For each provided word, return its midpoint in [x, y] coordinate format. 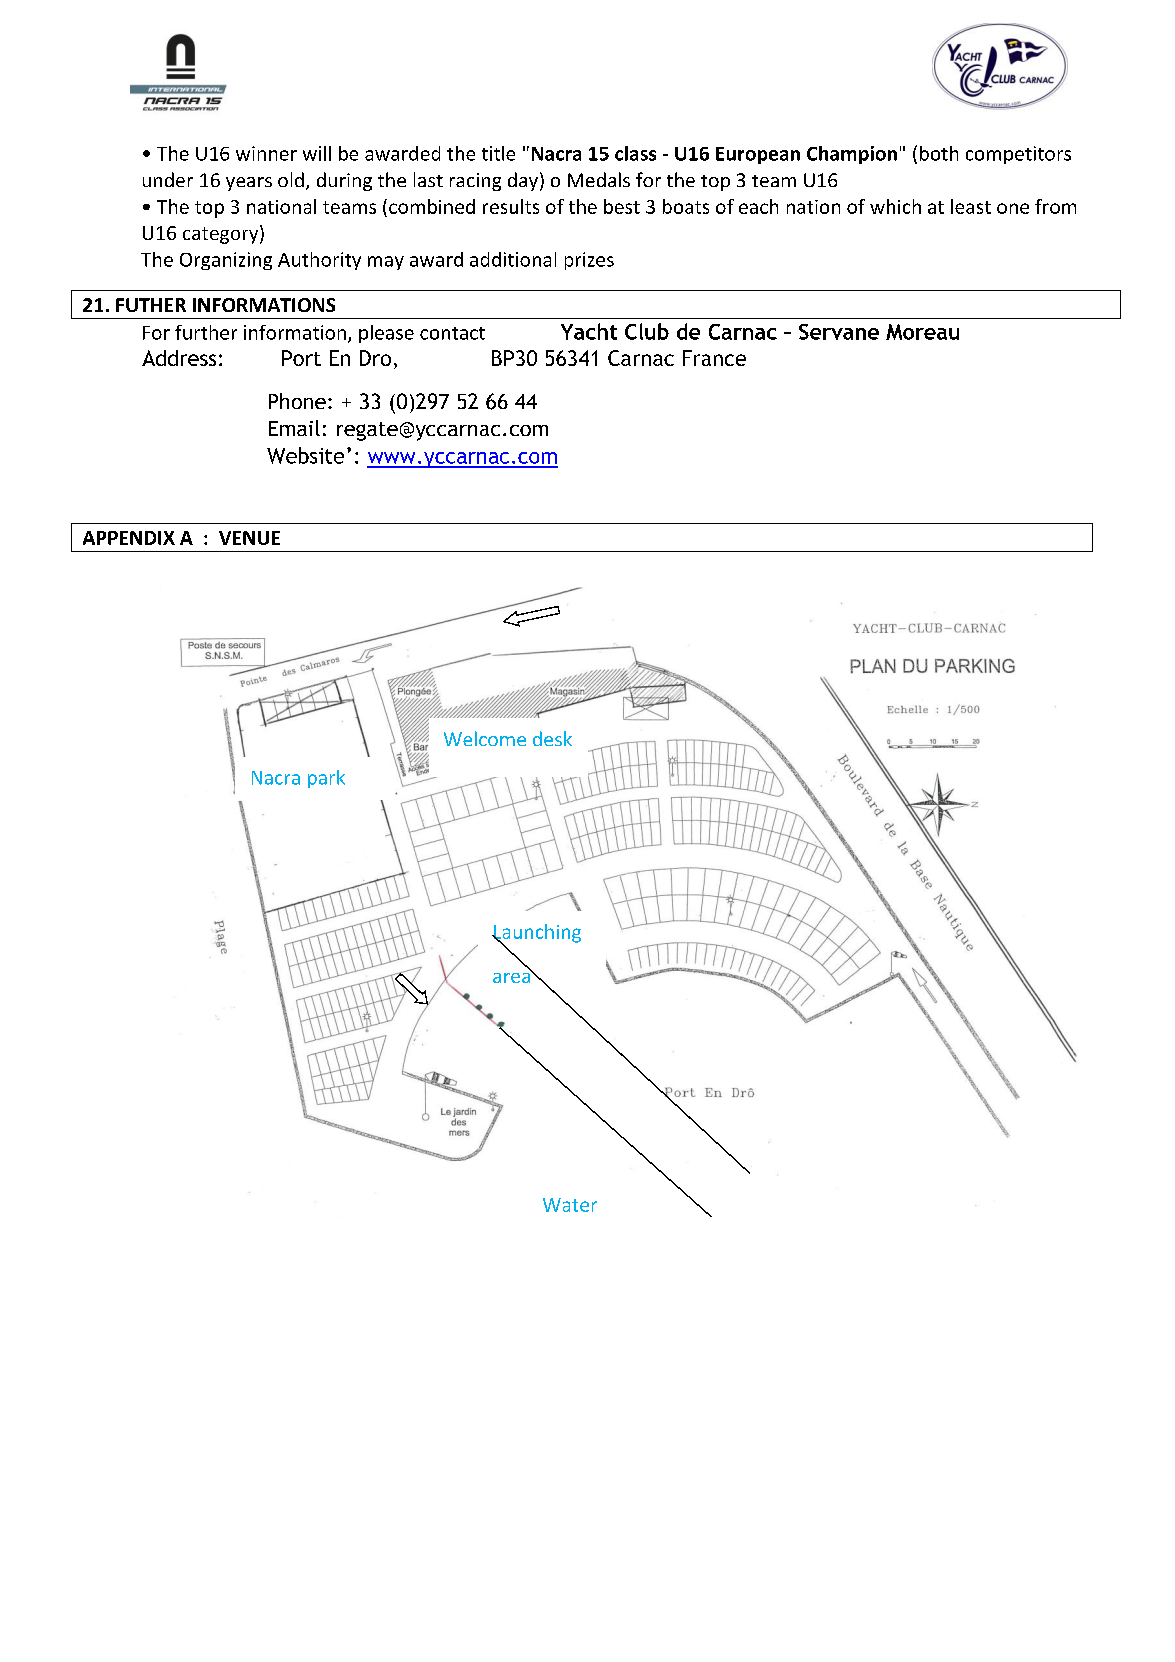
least [971, 206]
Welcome [485, 738]
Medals [599, 179]
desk [552, 738]
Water [570, 1205]
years [249, 184]
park [326, 779]
